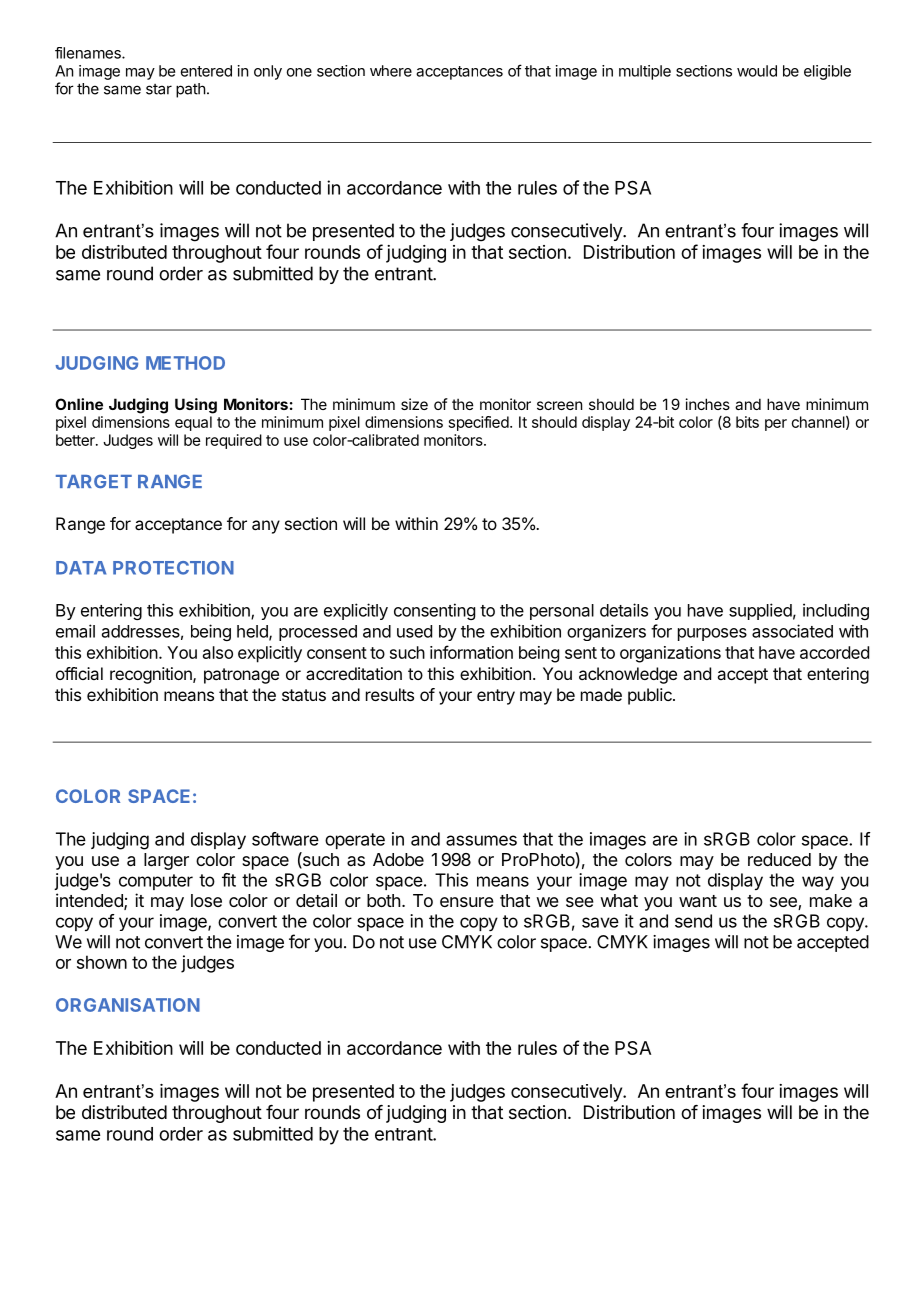 Image resolution: width=924 pixels, height=1308 pixels. What do you see at coordinates (708, 404) in the screenshot?
I see `inches` at bounding box center [708, 404].
